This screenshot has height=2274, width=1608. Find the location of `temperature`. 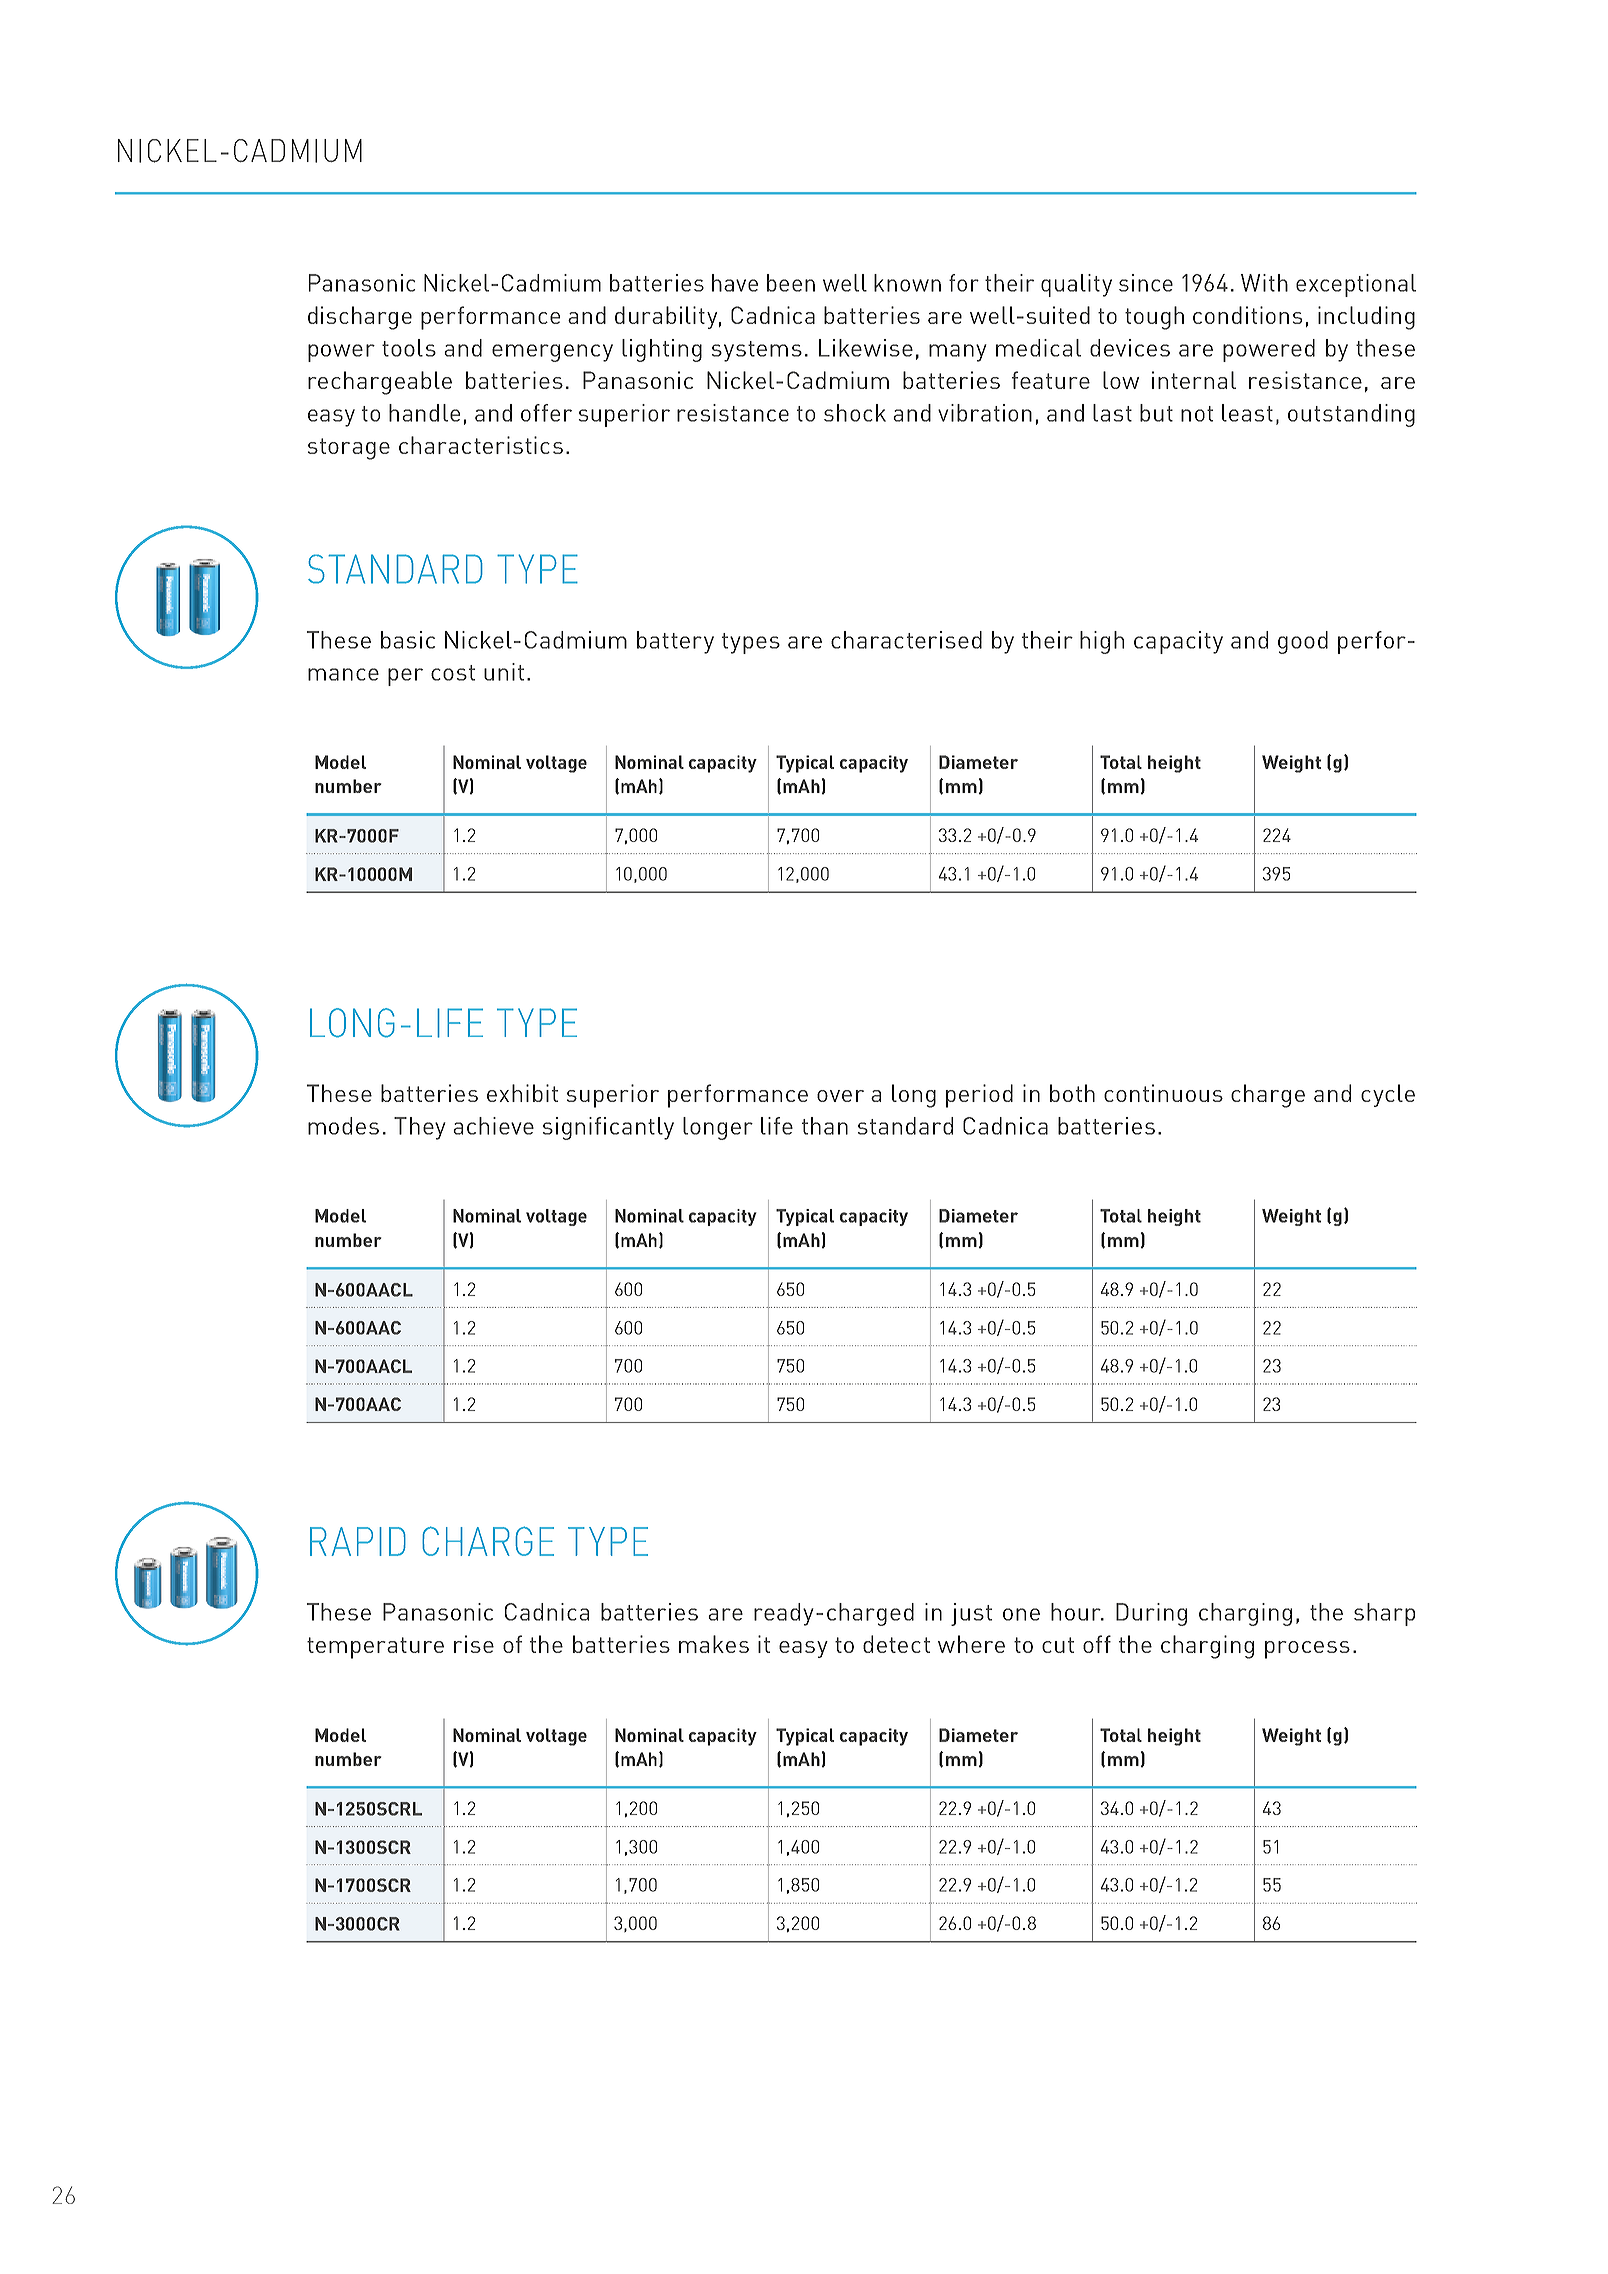

temperature is located at coordinates (375, 1648).
